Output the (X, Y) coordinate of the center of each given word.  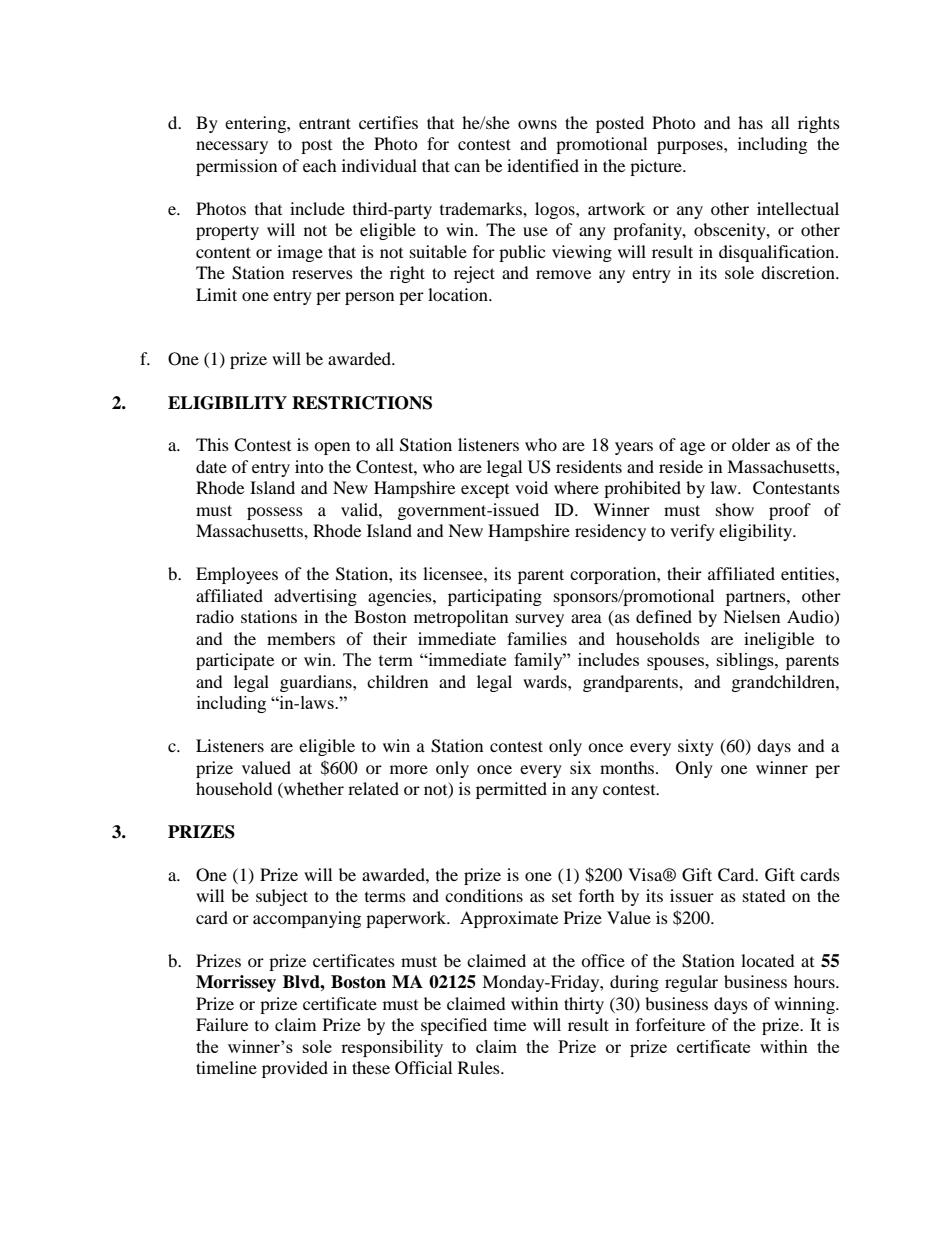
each (320, 165)
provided (295, 1069)
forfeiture (670, 1024)
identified (543, 165)
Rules (480, 1067)
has (750, 122)
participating (495, 597)
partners (757, 598)
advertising (315, 597)
